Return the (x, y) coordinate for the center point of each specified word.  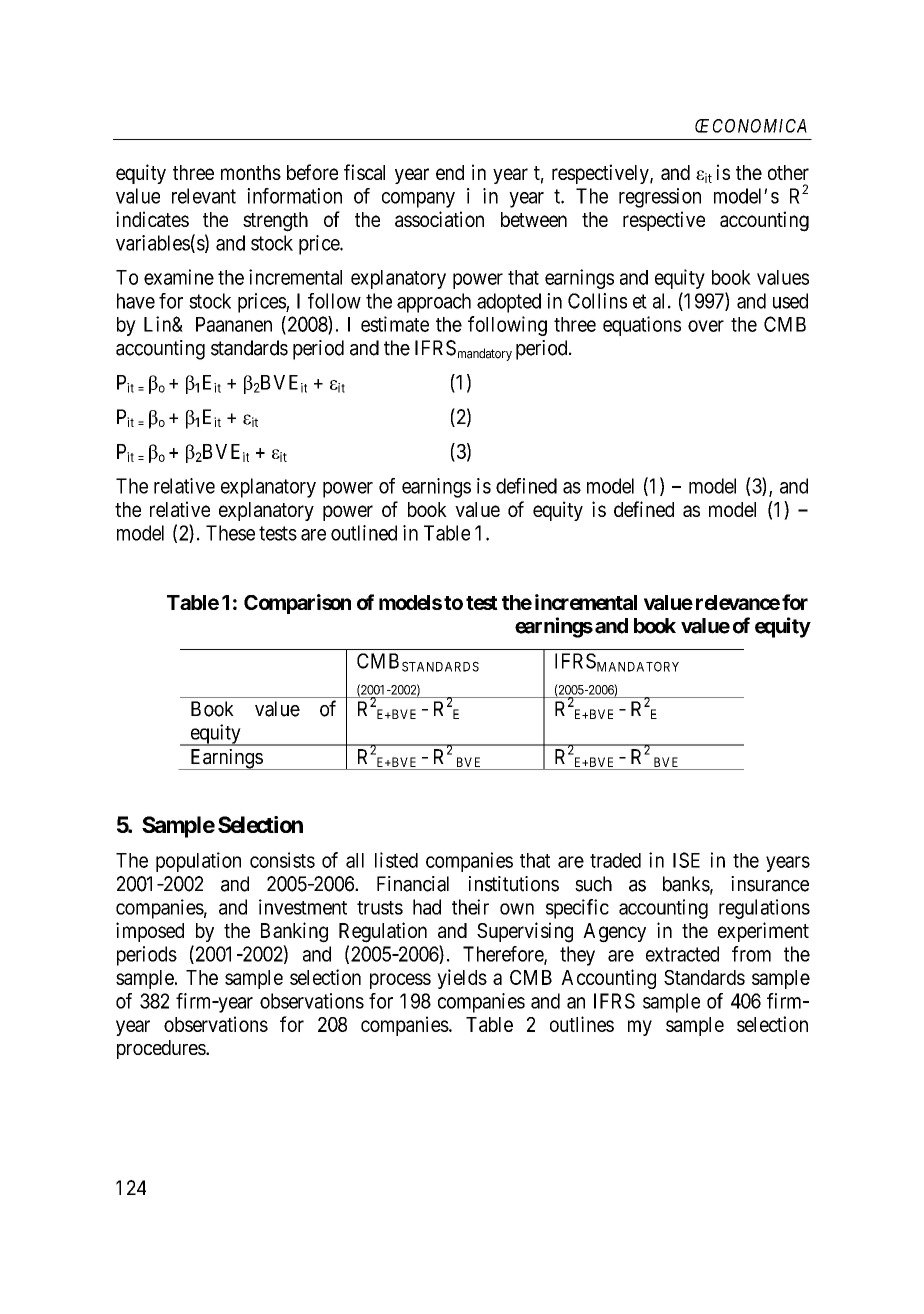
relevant (204, 196)
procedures (162, 1049)
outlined (364, 533)
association (439, 219)
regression (660, 198)
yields (462, 979)
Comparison (297, 604)
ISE (686, 860)
